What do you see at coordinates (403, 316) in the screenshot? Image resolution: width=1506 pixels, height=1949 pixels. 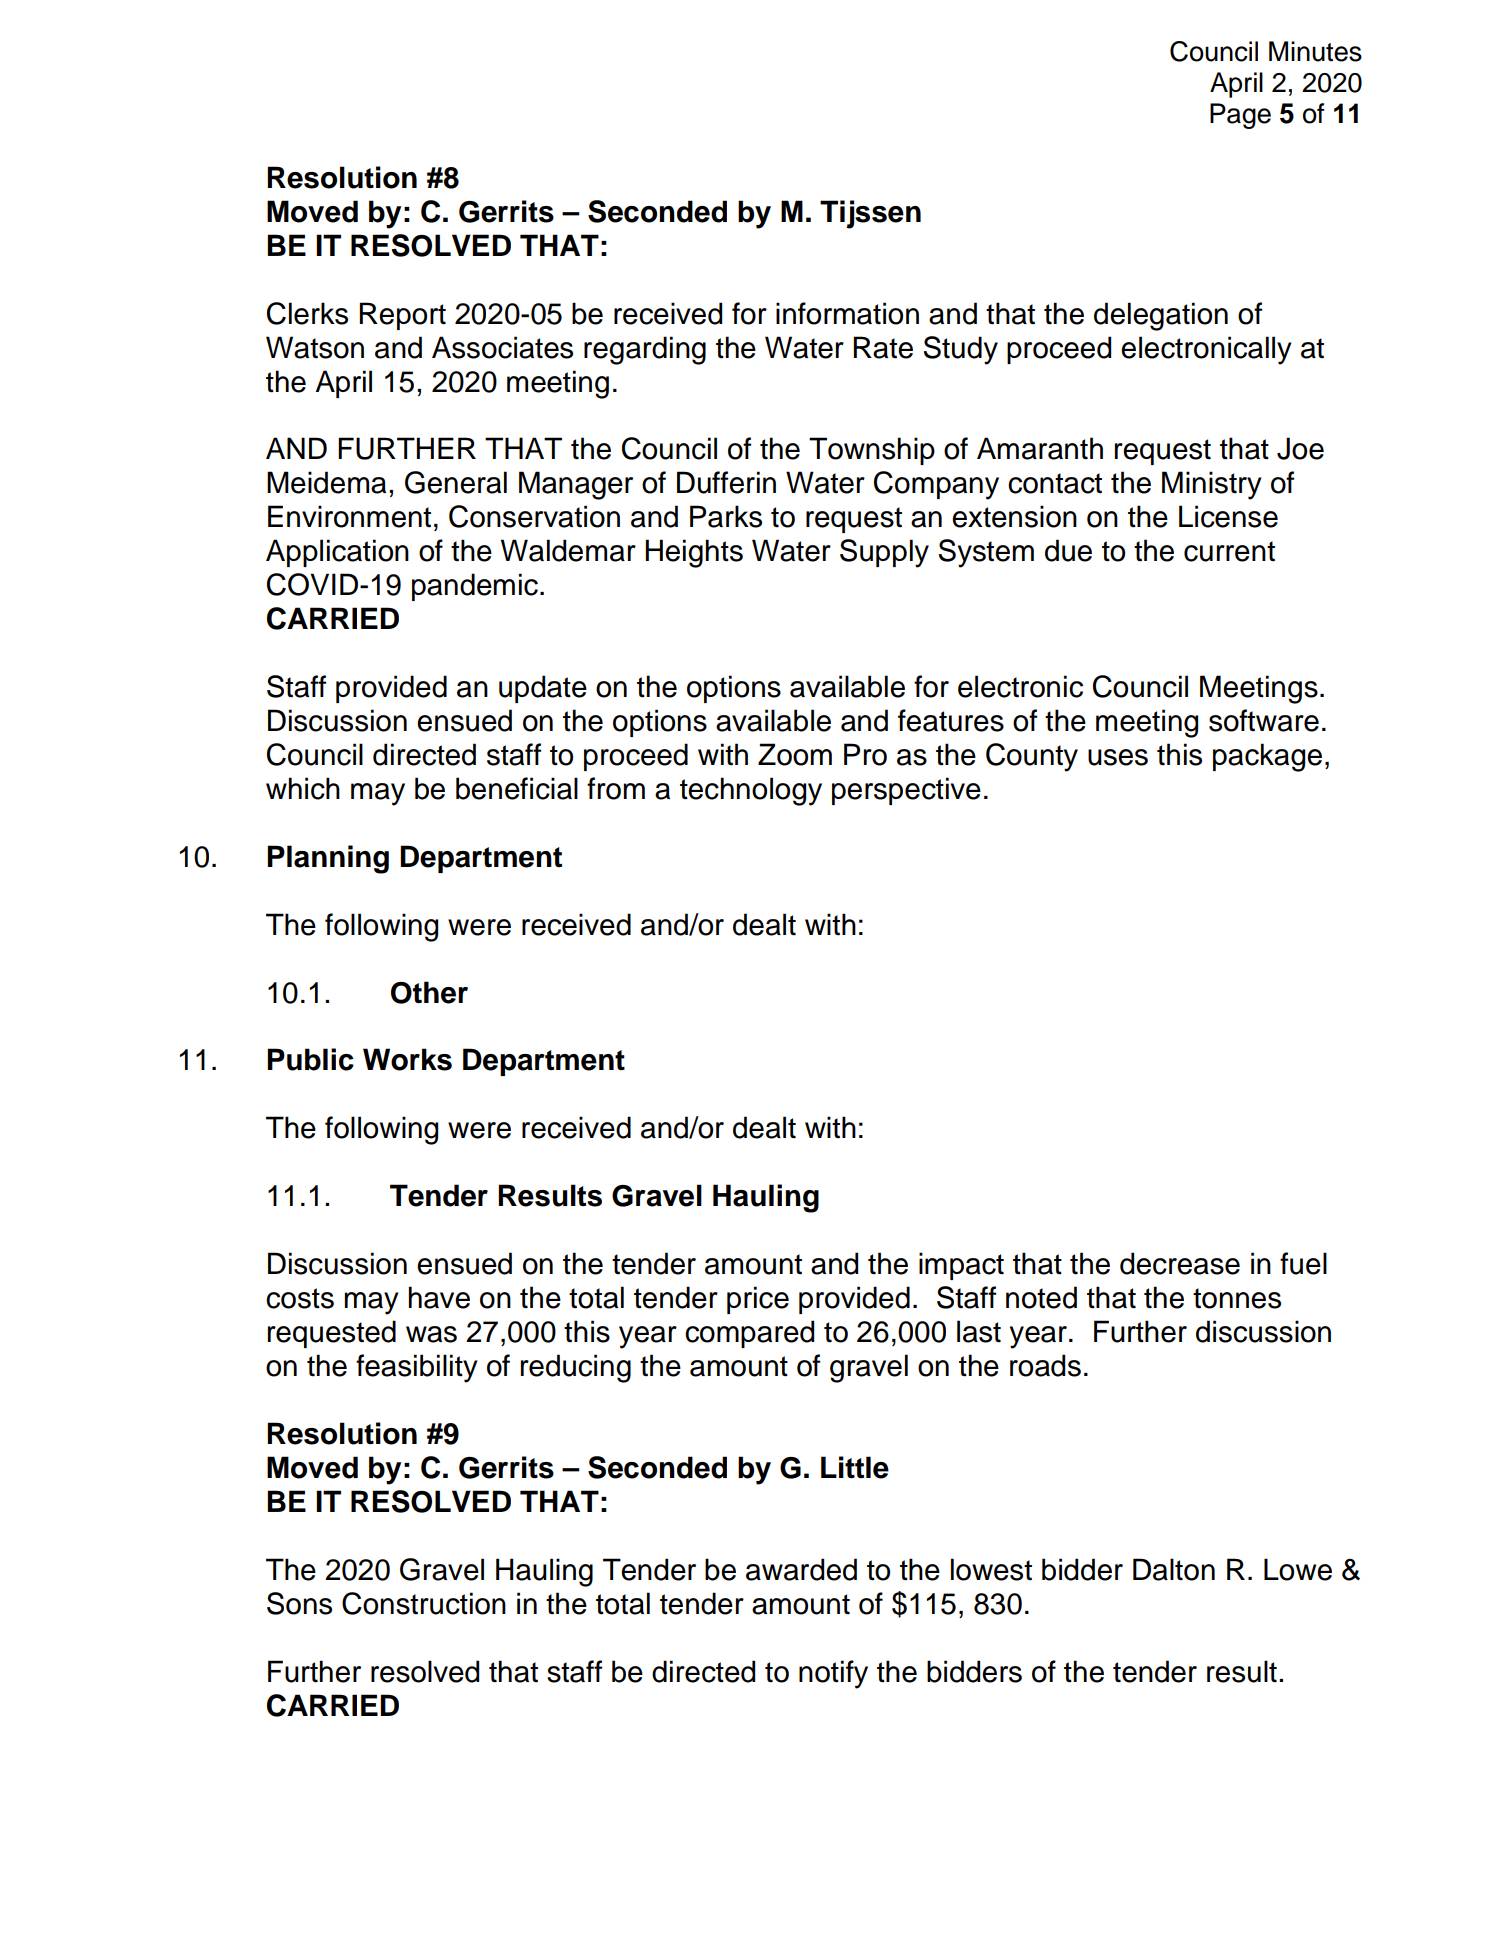 I see `Report` at bounding box center [403, 316].
